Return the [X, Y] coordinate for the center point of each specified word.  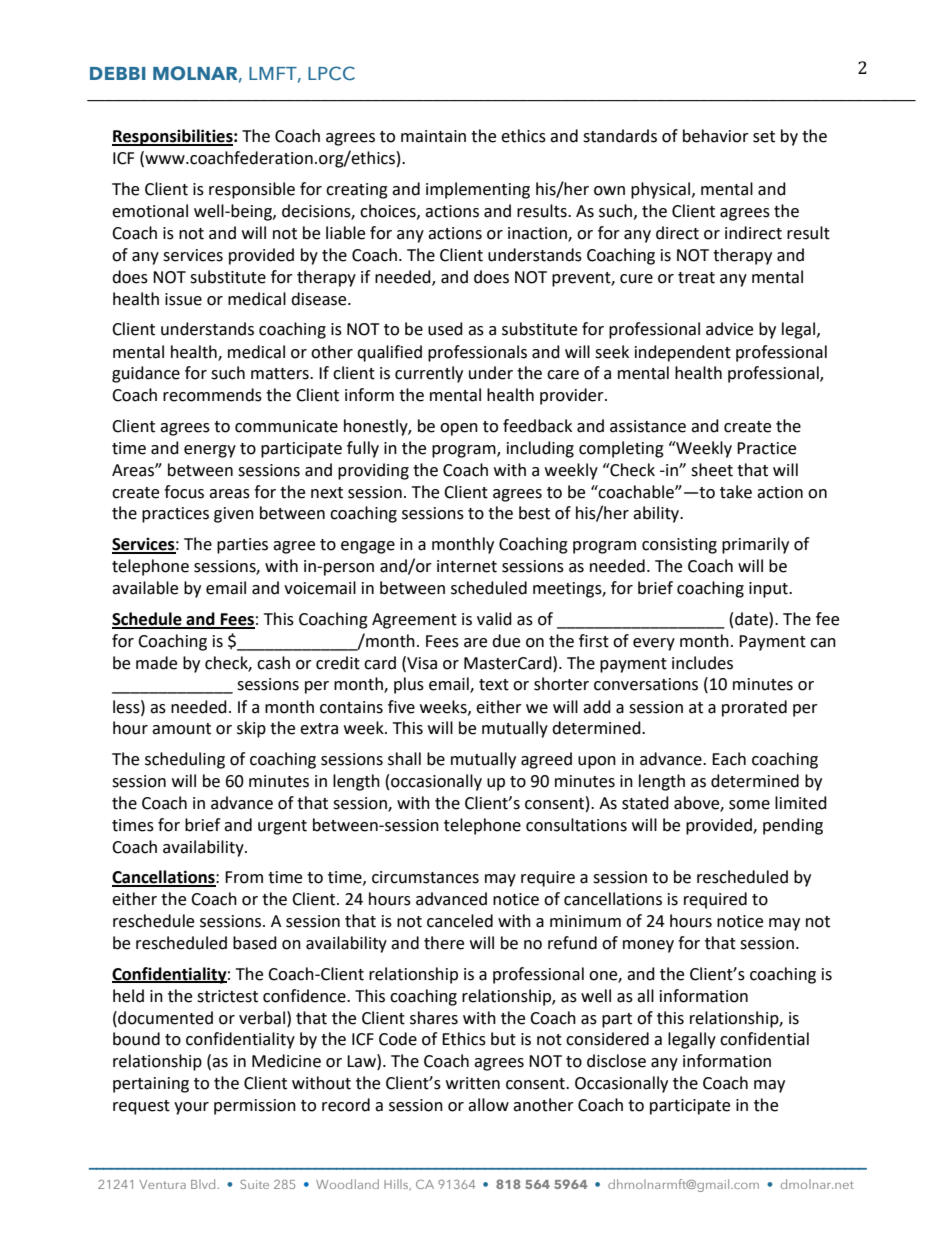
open [459, 429]
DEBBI [118, 73]
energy [210, 451]
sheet [712, 470]
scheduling [185, 760]
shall [404, 759]
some [749, 805]
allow [488, 1105]
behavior [716, 136]
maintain [433, 136]
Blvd [203, 1184]
